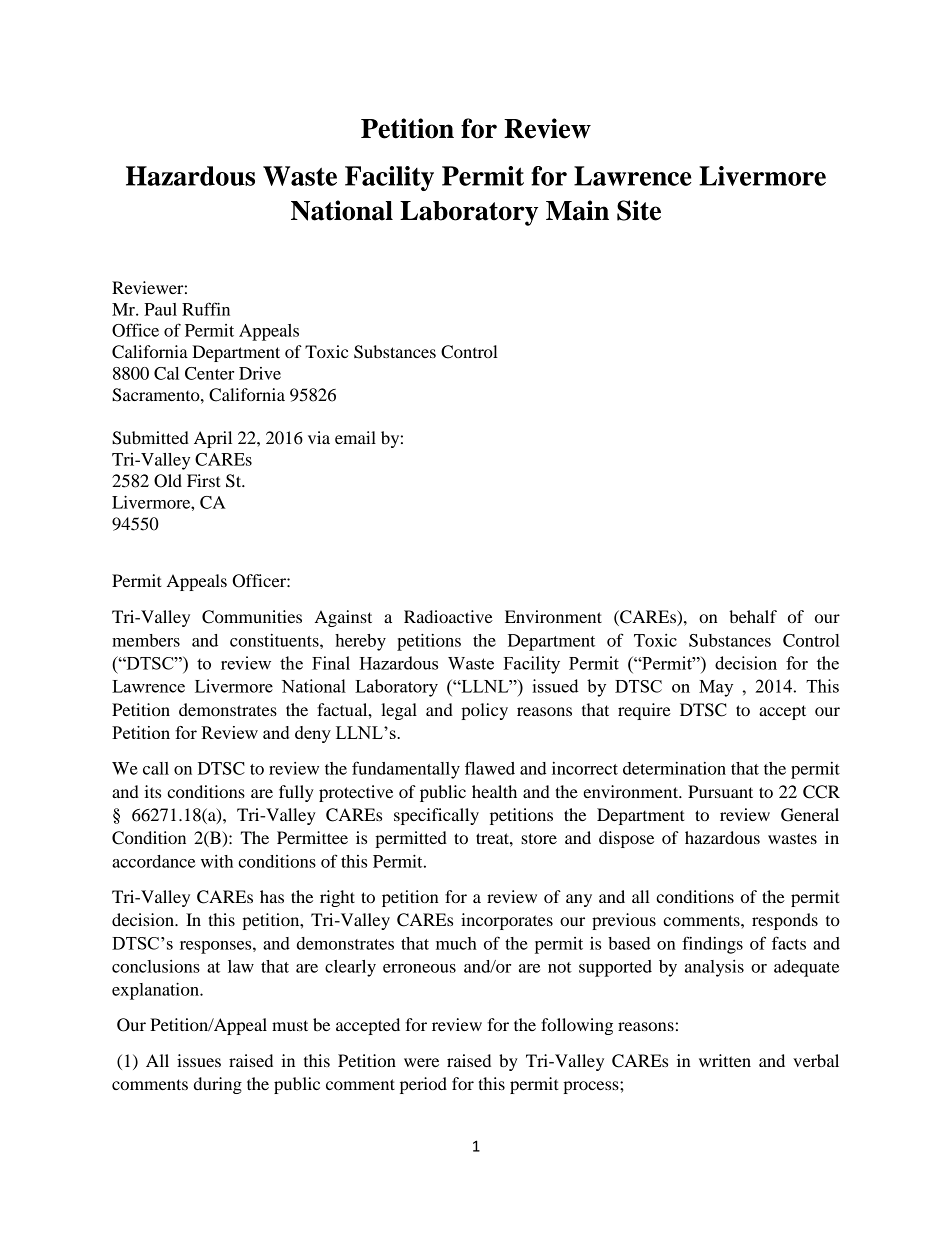 The height and width of the screenshot is (1233, 952). I want to click on behalf, so click(753, 616).
